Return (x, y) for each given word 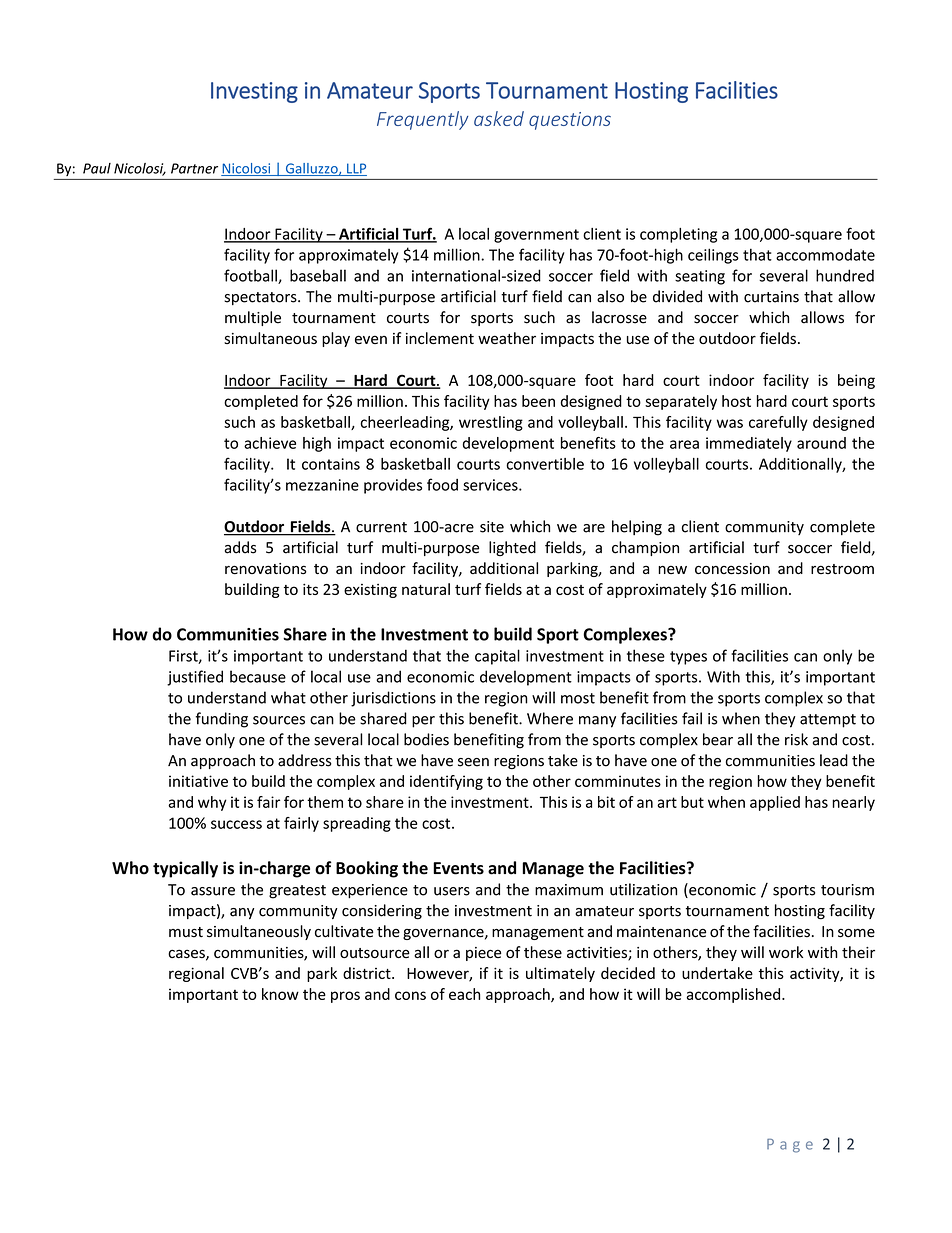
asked (499, 118)
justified (195, 678)
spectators (261, 298)
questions (570, 121)
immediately (749, 444)
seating (700, 277)
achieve (270, 443)
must (186, 932)
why (212, 803)
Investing (254, 92)
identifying (446, 782)
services (491, 485)
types (688, 658)
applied (775, 803)
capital (497, 657)
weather (507, 338)
